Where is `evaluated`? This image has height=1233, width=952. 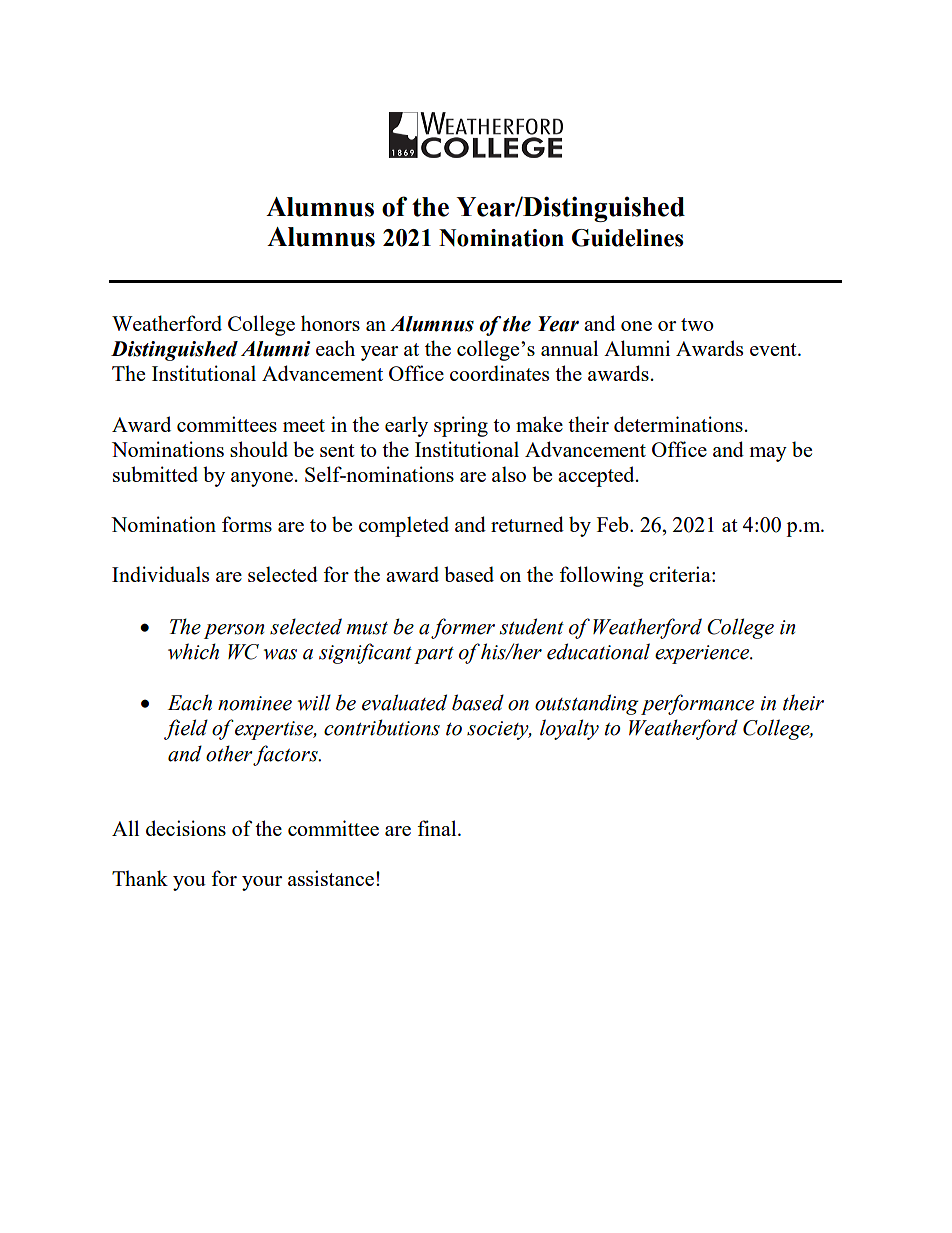 evaluated is located at coordinates (404, 702).
